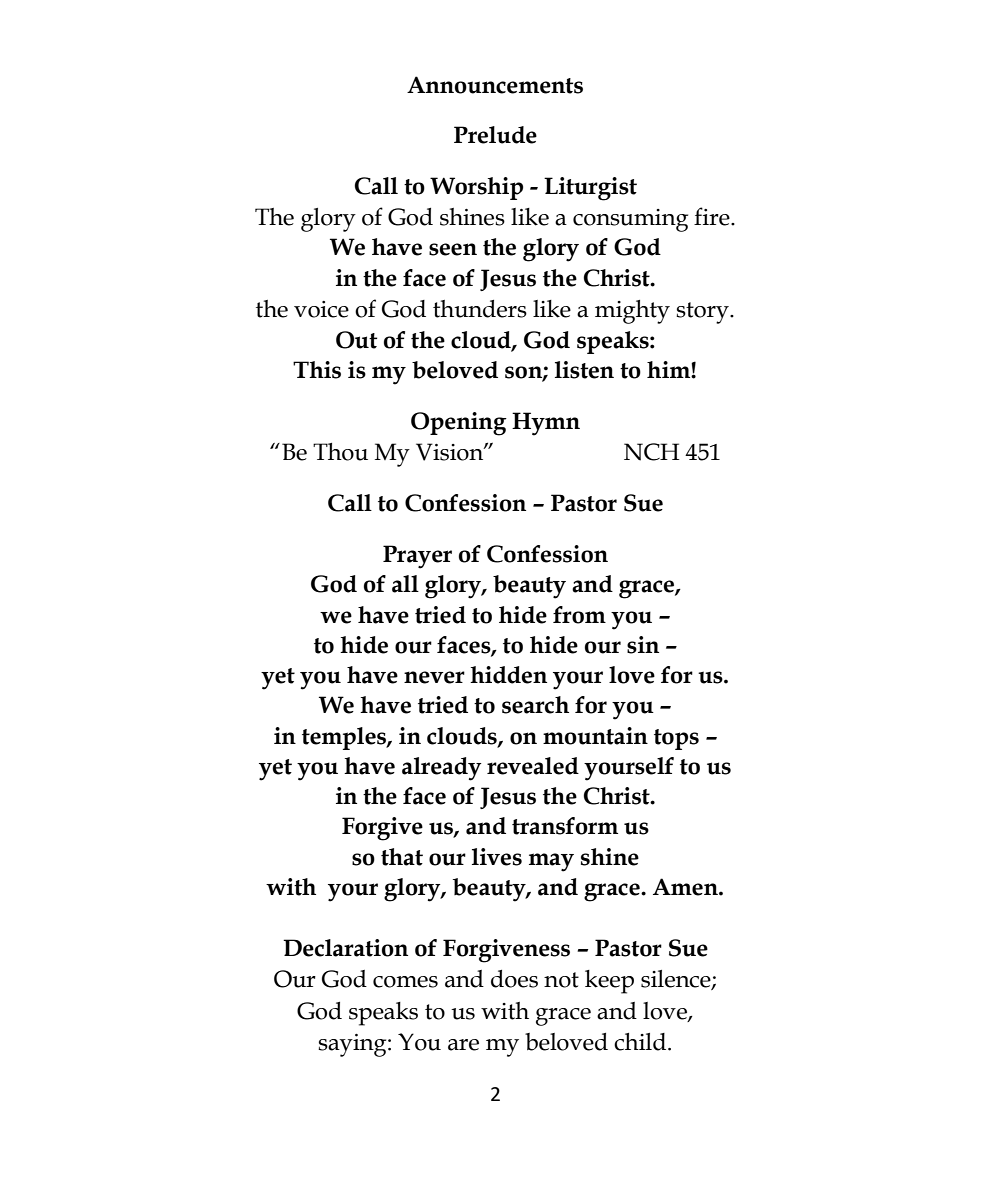 The image size is (991, 1204). What do you see at coordinates (640, 1042) in the page?
I see `child` at bounding box center [640, 1042].
